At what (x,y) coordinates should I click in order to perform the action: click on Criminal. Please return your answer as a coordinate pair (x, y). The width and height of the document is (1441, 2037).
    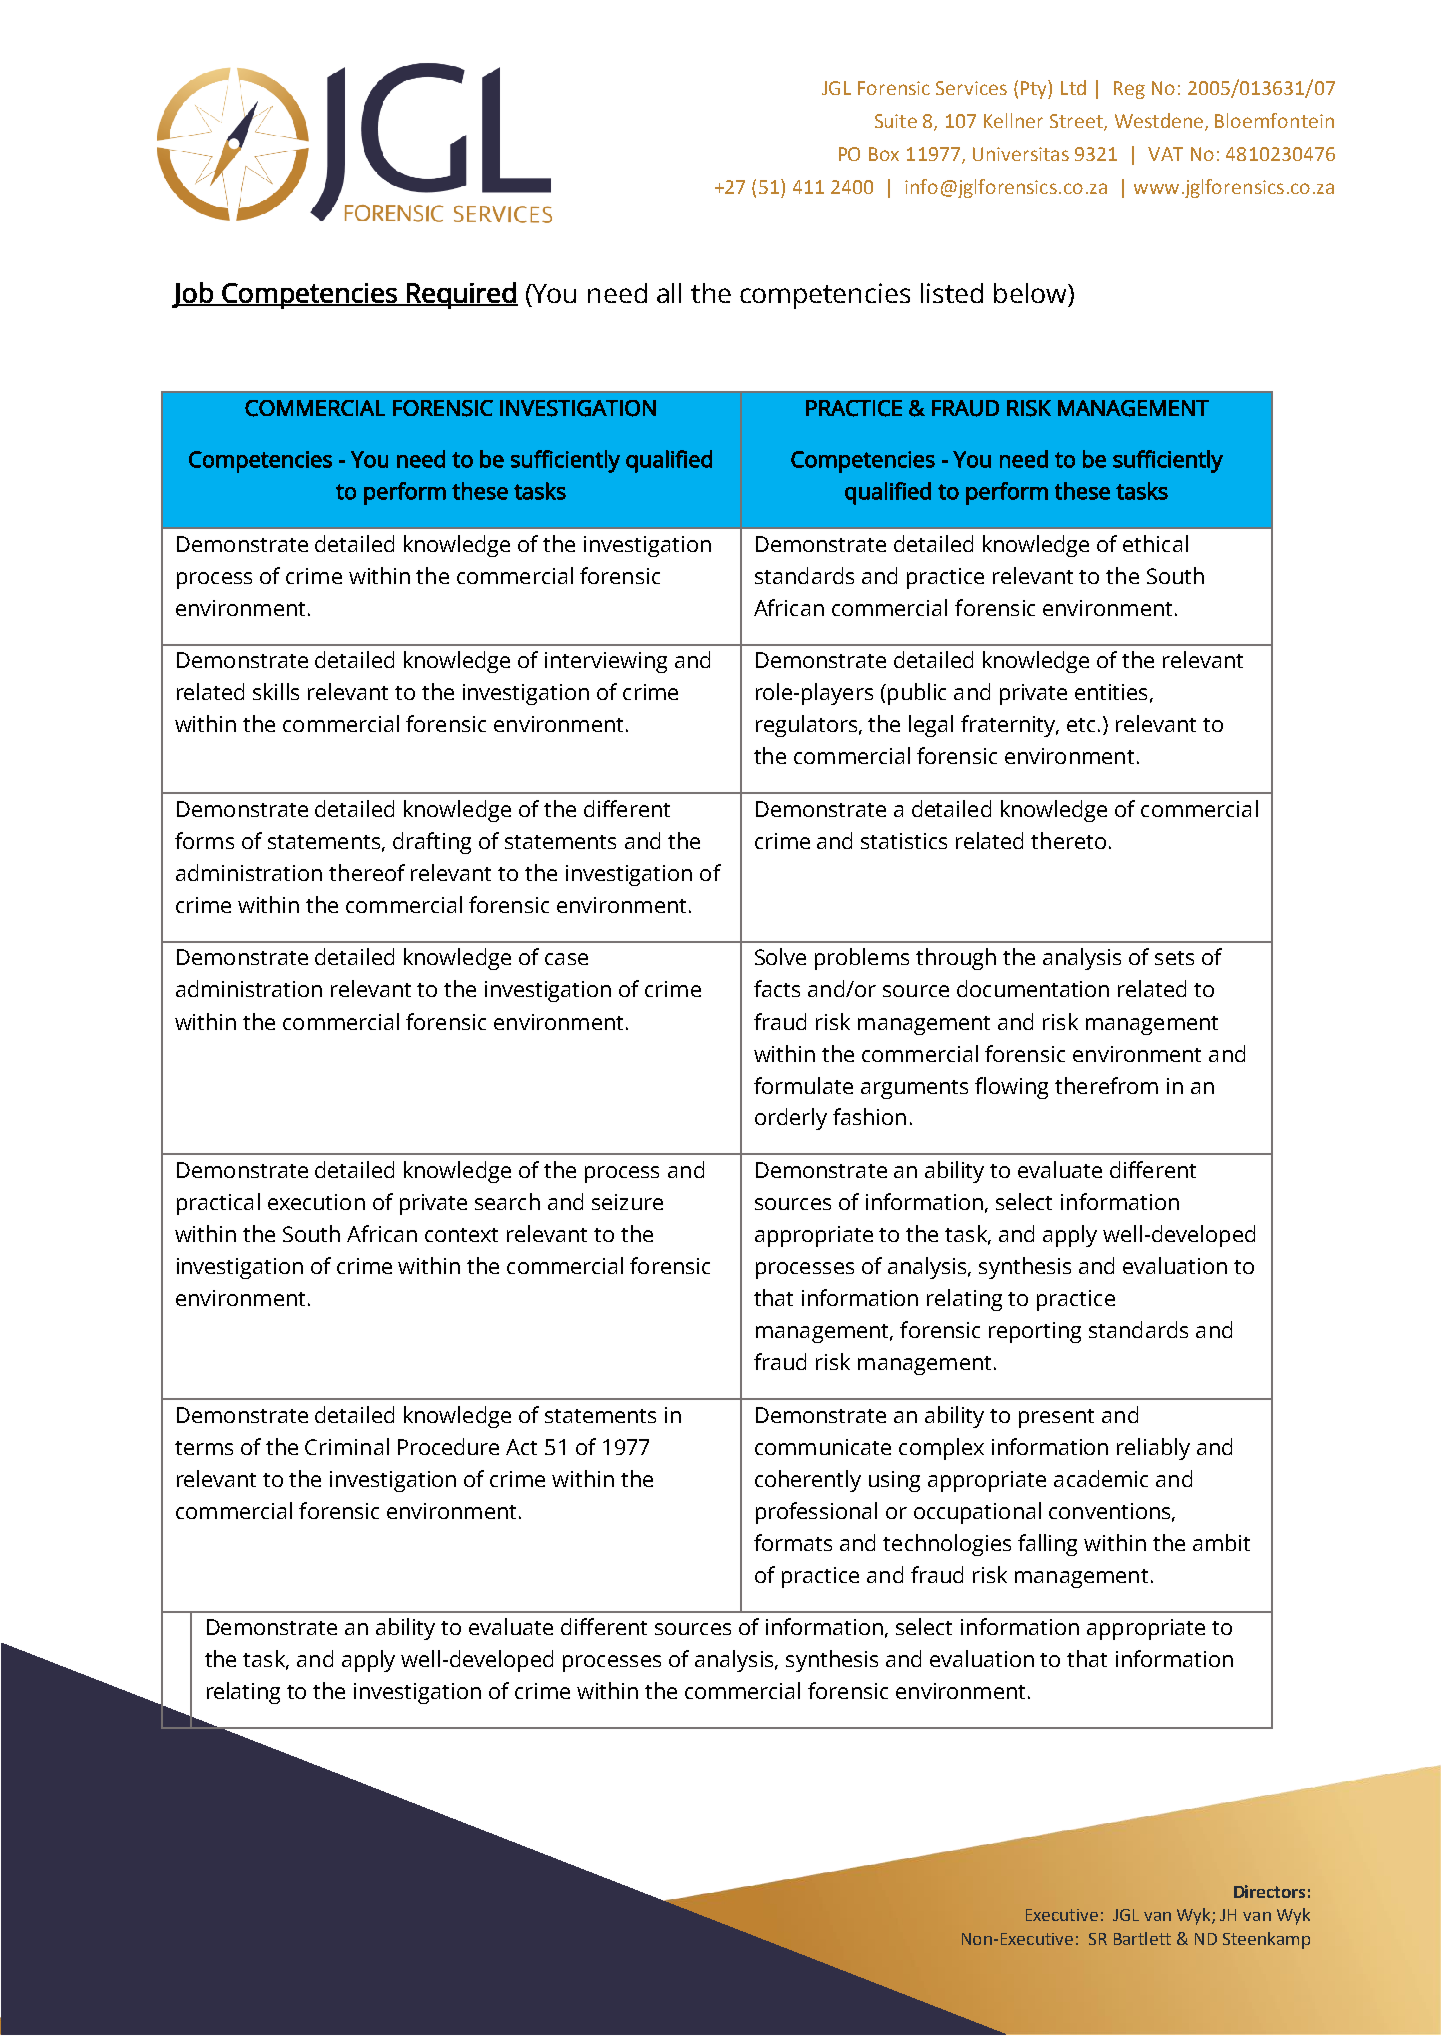
    Looking at the image, I should click on (347, 1446).
